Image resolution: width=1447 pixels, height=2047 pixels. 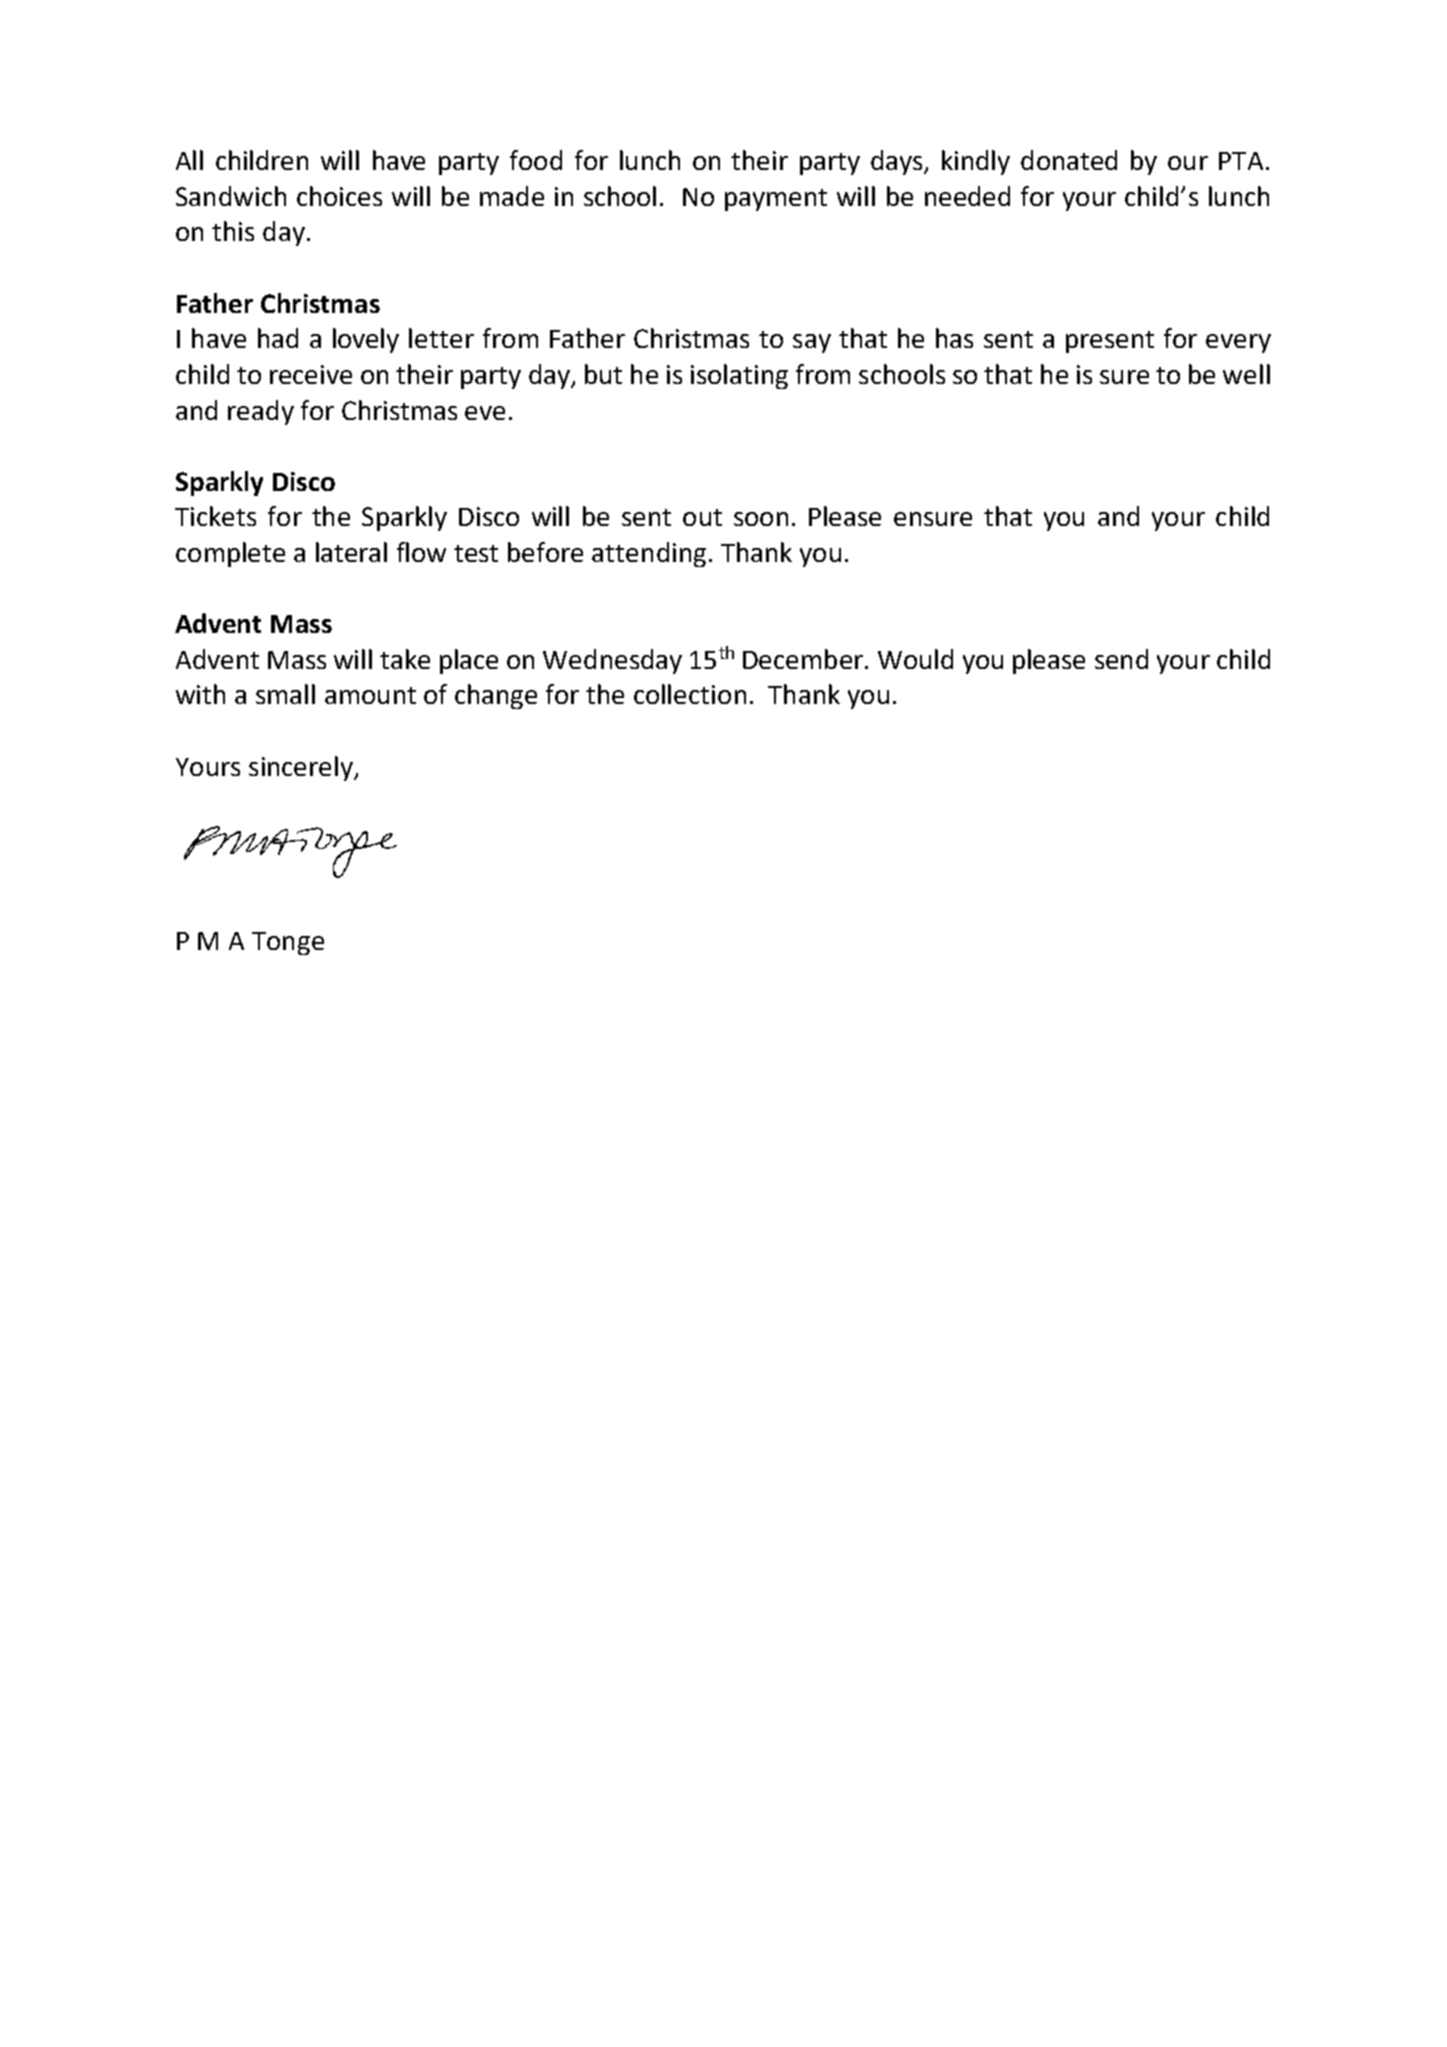 I want to click on payment, so click(x=776, y=200).
